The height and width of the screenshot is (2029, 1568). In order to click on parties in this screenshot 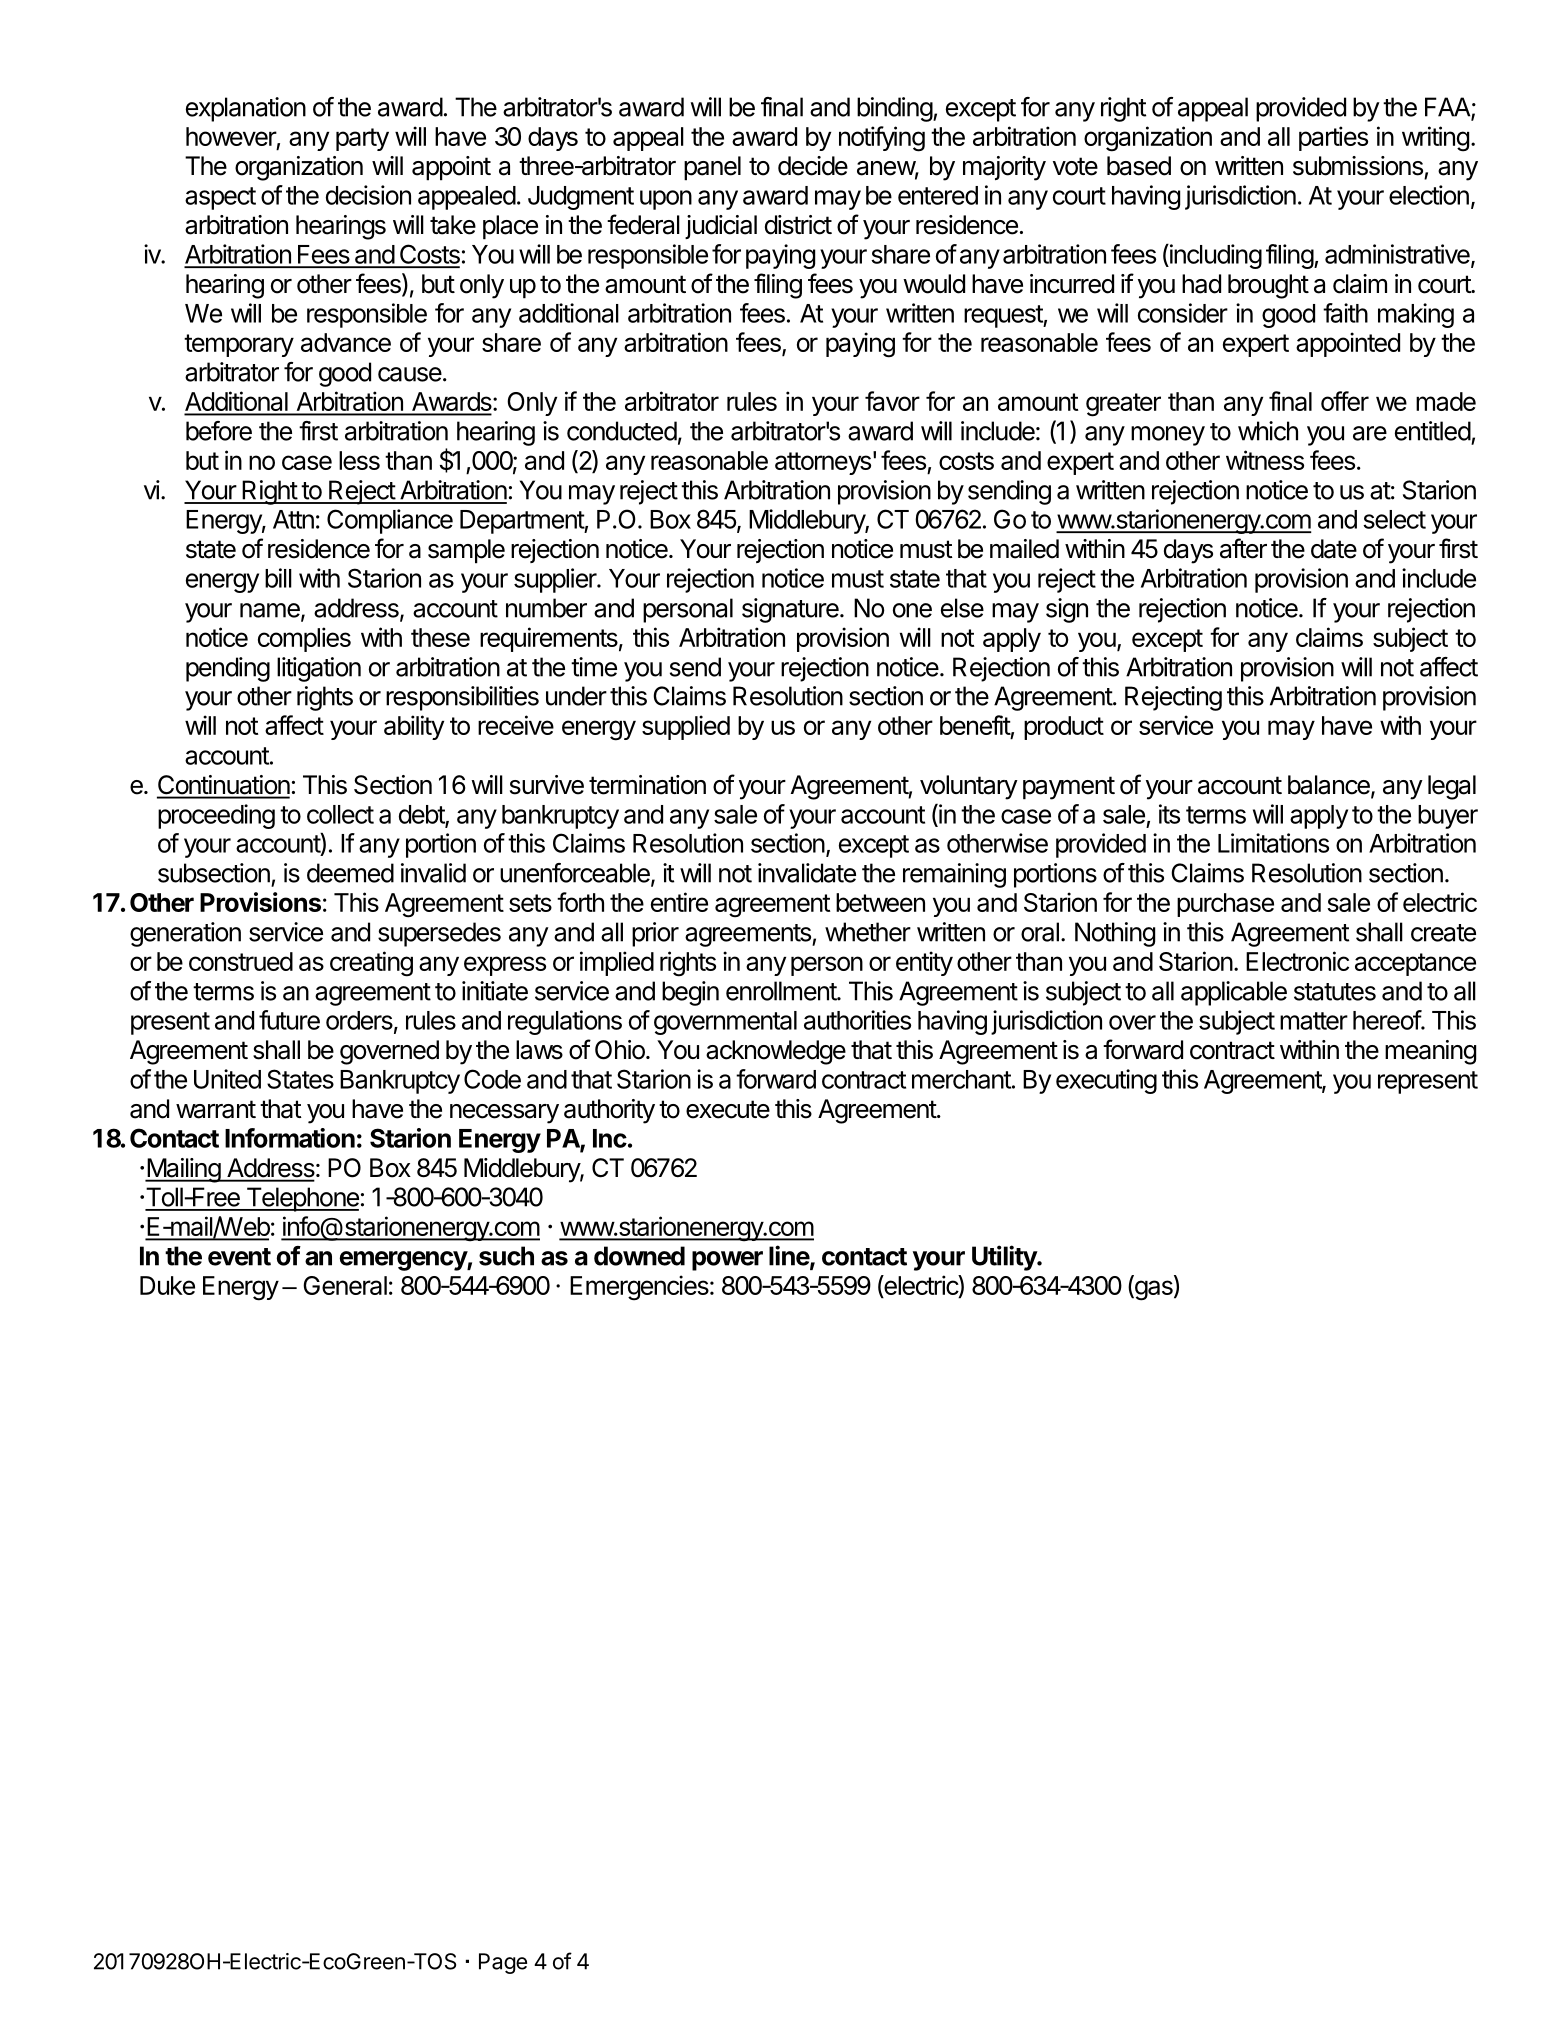, I will do `click(1333, 138)`.
